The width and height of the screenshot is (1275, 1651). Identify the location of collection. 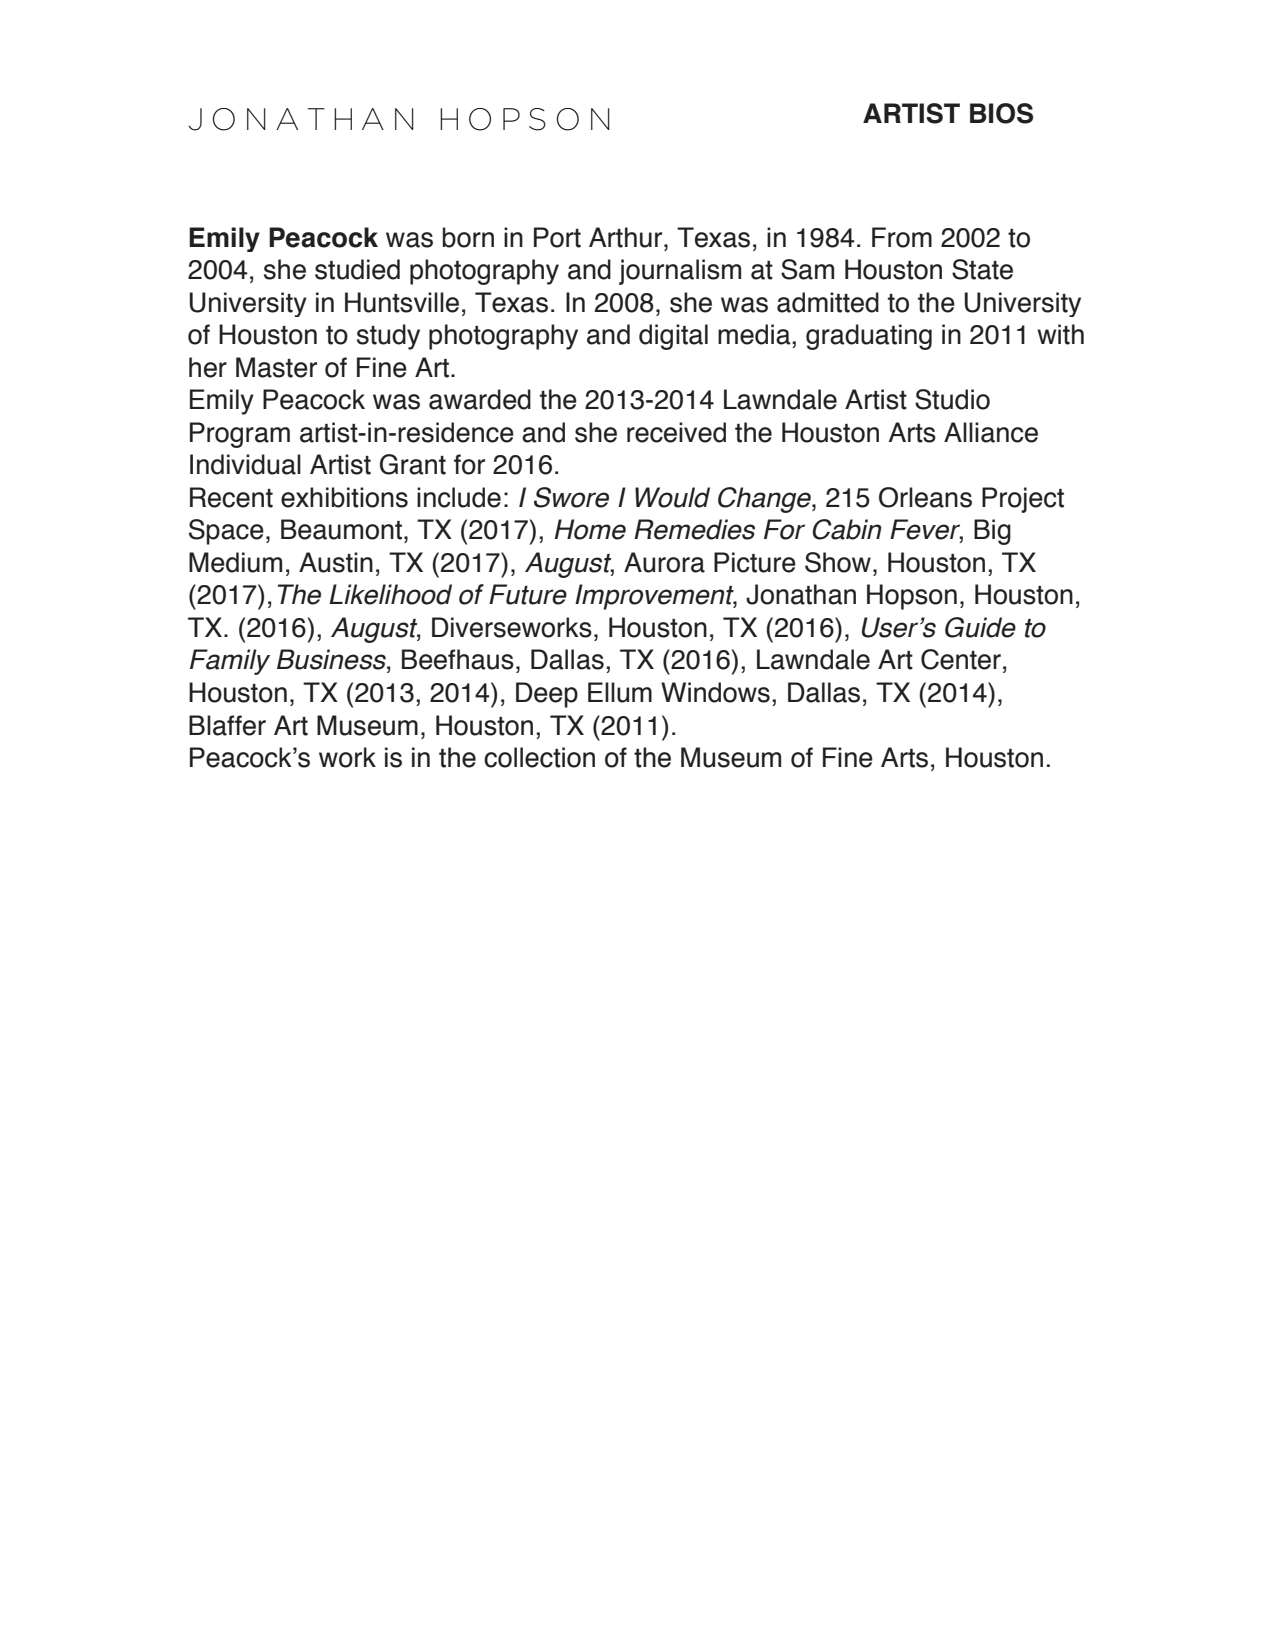
(539, 757).
